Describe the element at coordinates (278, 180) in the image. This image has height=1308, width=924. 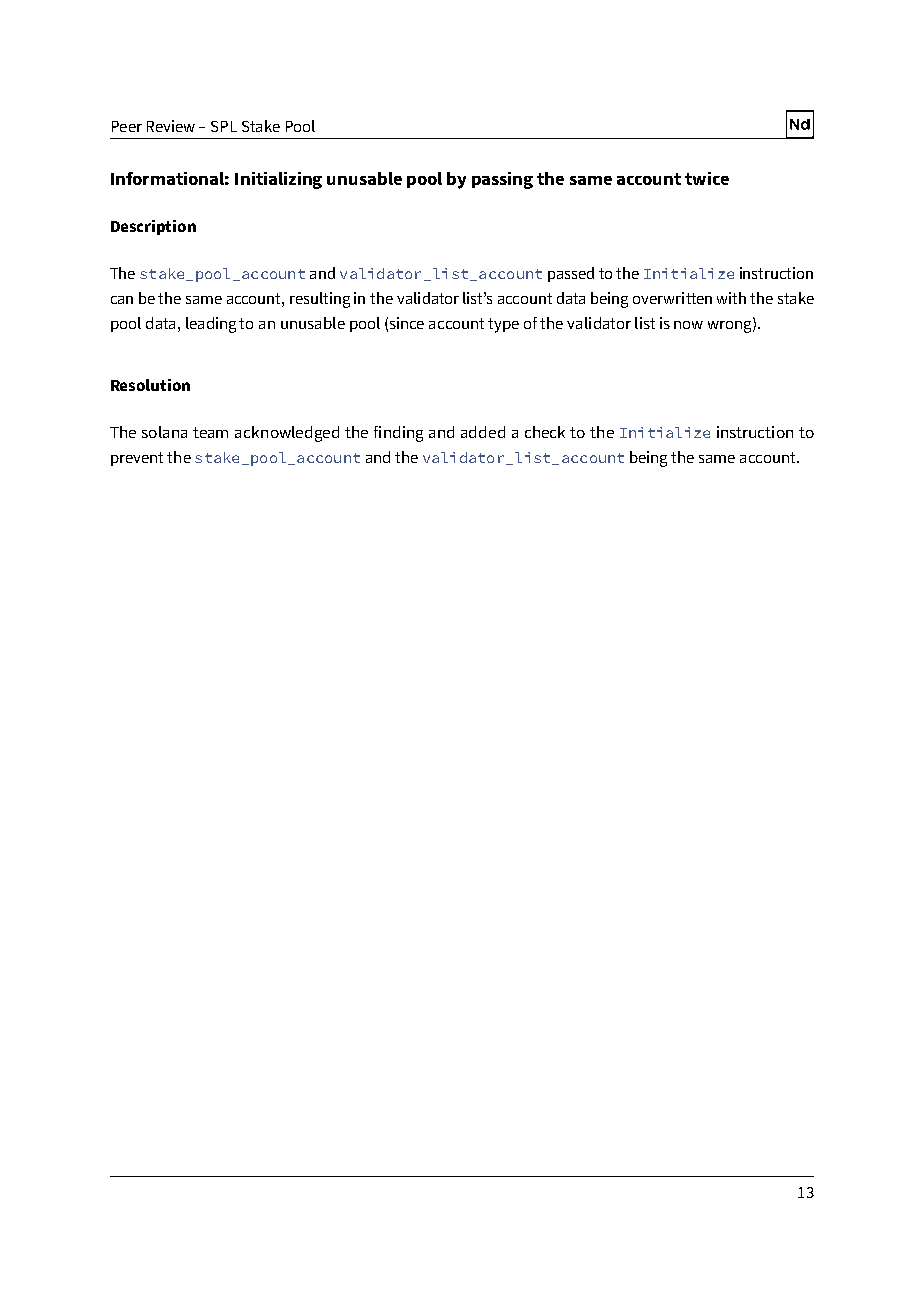
I see `Initializing` at that location.
